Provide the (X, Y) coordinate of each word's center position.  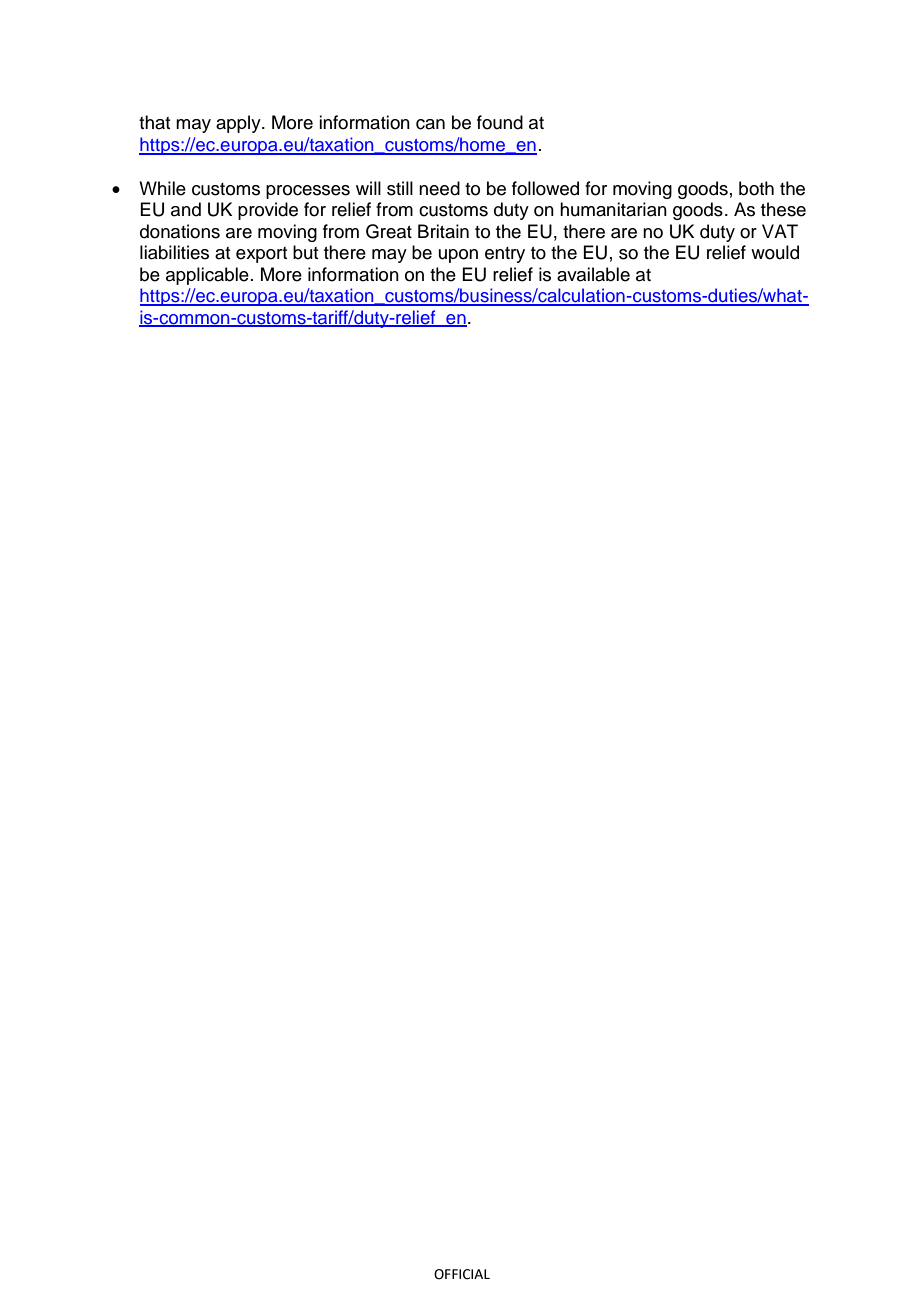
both (756, 188)
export (261, 255)
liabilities (174, 252)
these (783, 209)
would (775, 252)
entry (505, 255)
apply (239, 124)
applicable (207, 276)
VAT (780, 231)
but (305, 252)
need (439, 188)
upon (458, 256)
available (593, 274)
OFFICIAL (462, 1274)
